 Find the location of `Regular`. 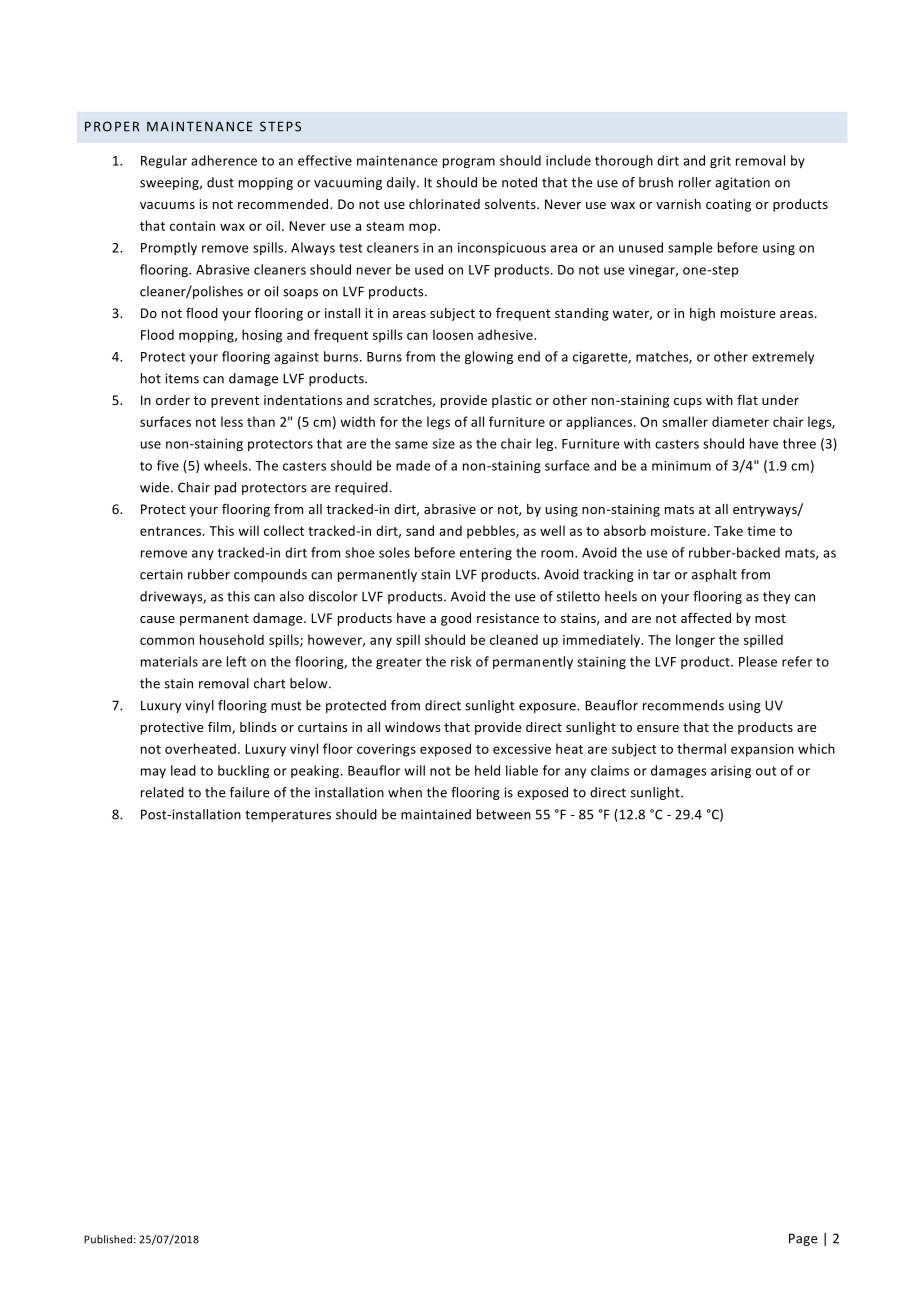

Regular is located at coordinates (164, 161).
